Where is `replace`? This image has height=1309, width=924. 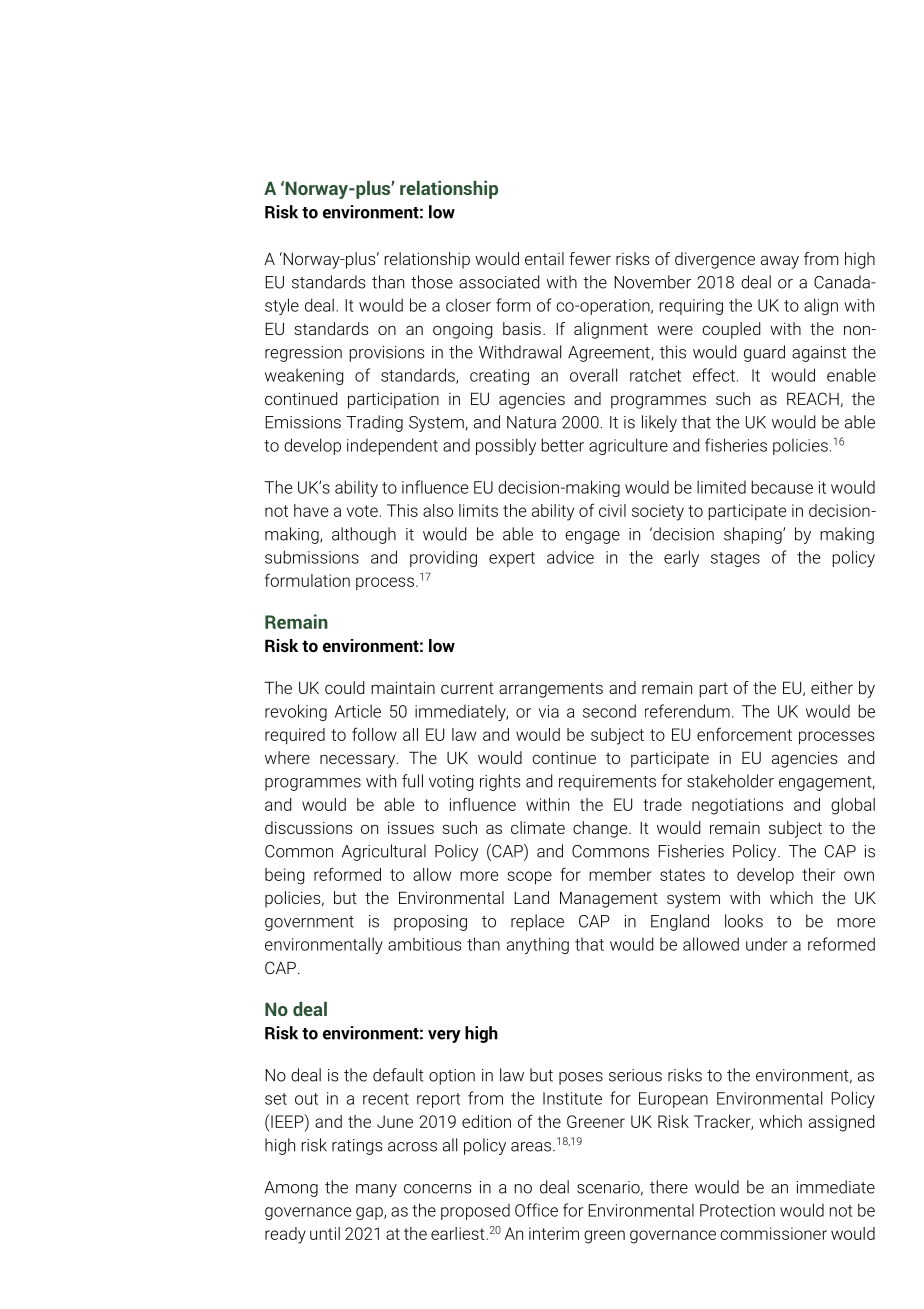
replace is located at coordinates (537, 922).
